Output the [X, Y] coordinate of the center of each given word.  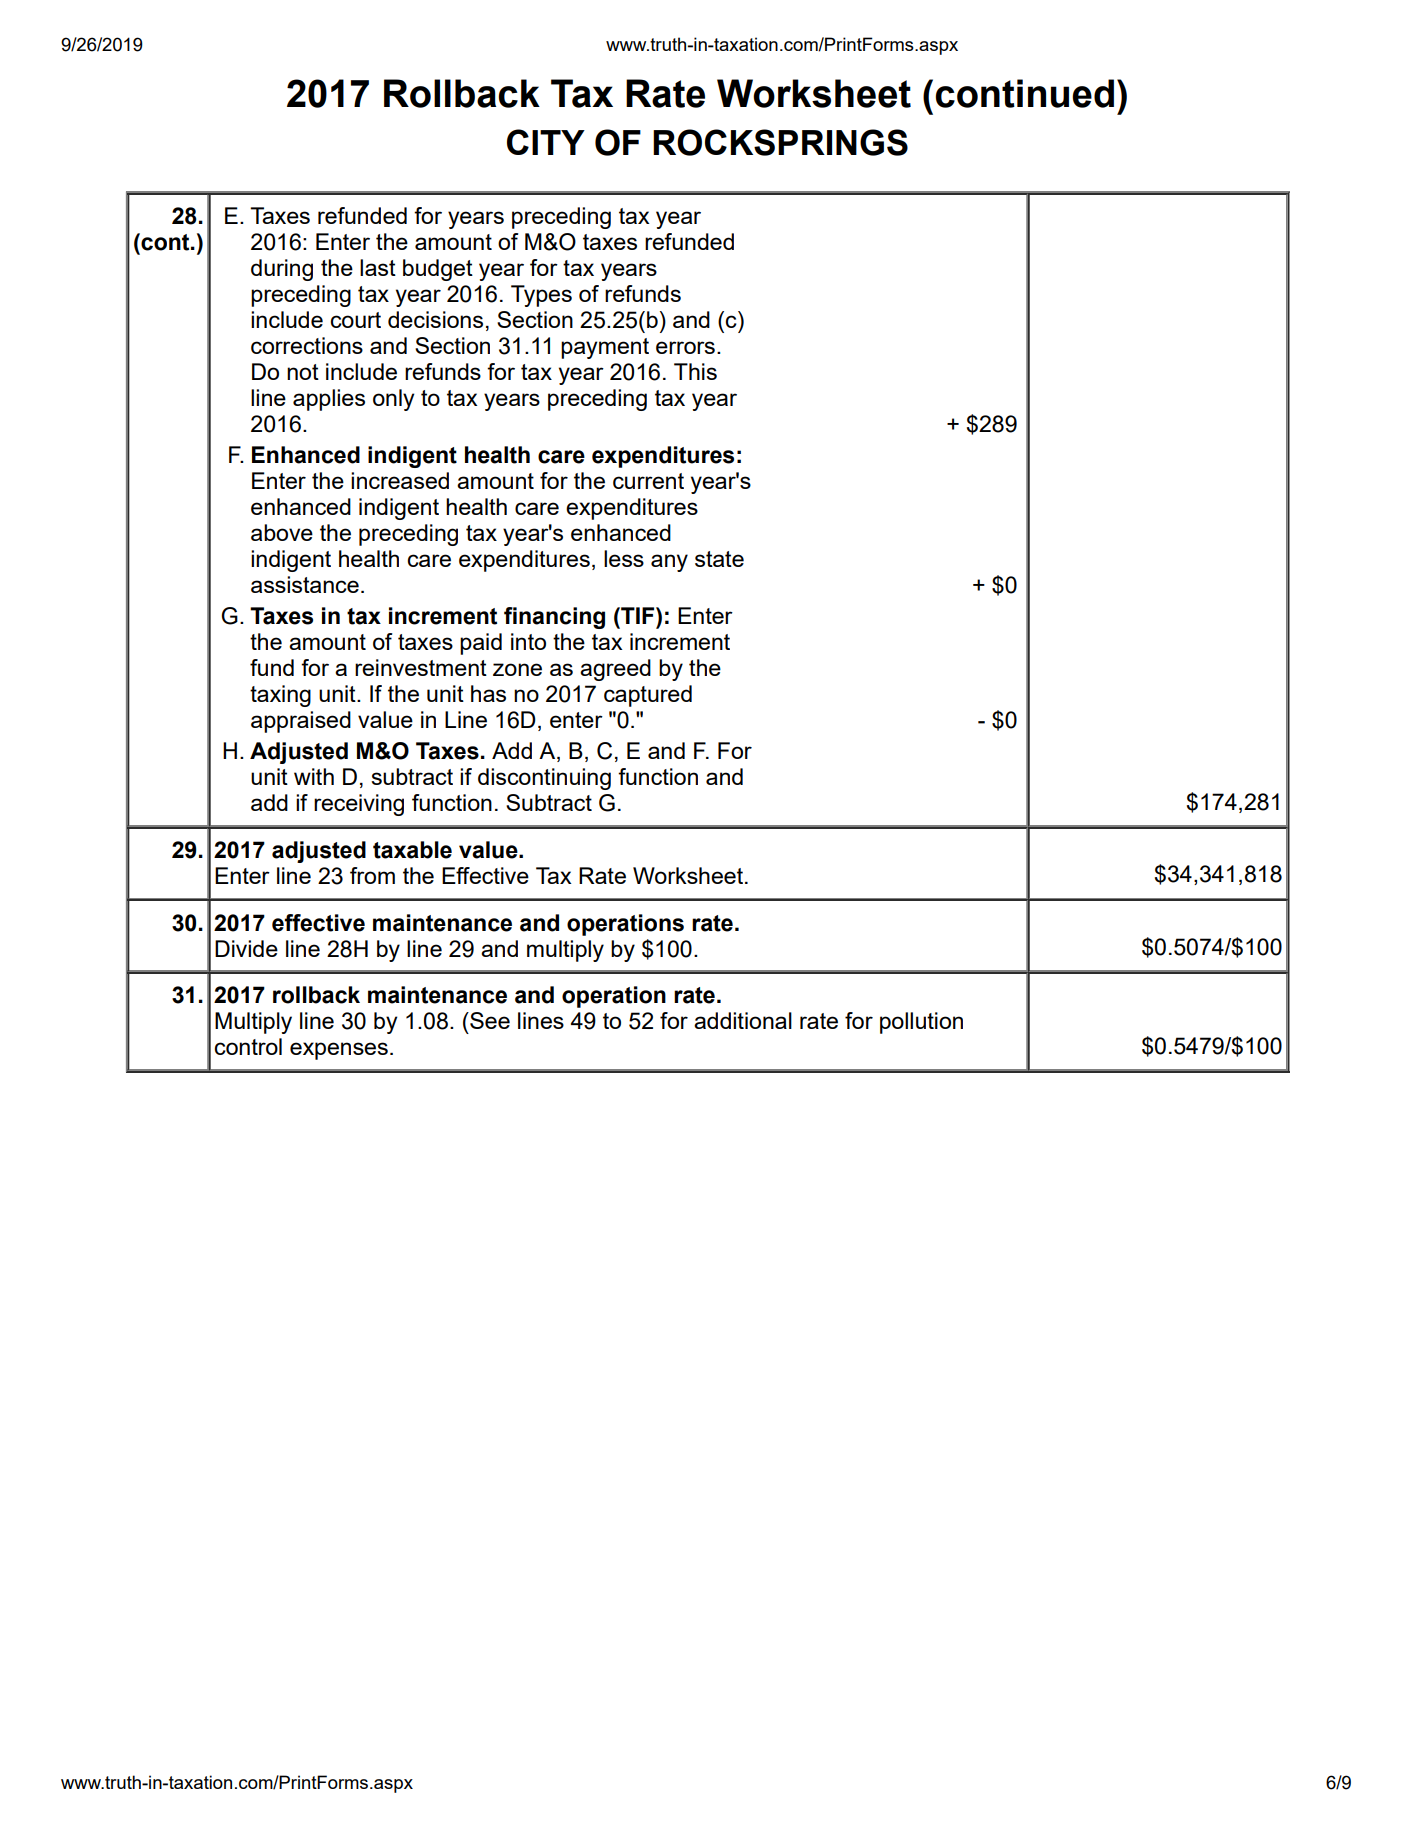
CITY [546, 142]
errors [685, 347]
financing [554, 618]
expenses [339, 1051]
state [719, 559]
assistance [305, 584]
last [378, 267]
